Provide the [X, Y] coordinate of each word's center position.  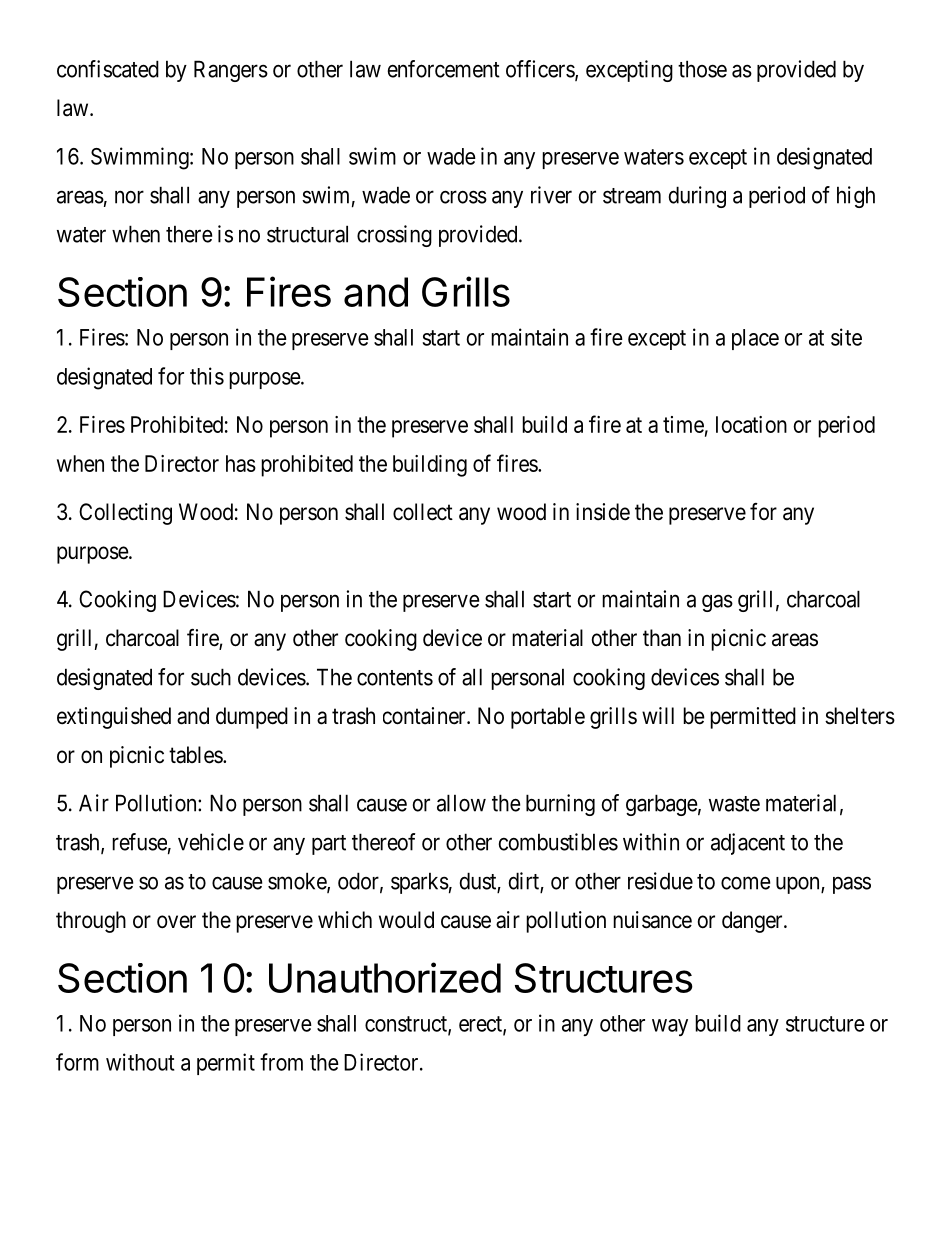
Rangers [231, 71]
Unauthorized [385, 977]
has [241, 463]
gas [717, 603]
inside [603, 512]
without [140, 1062]
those [702, 69]
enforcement [444, 69]
